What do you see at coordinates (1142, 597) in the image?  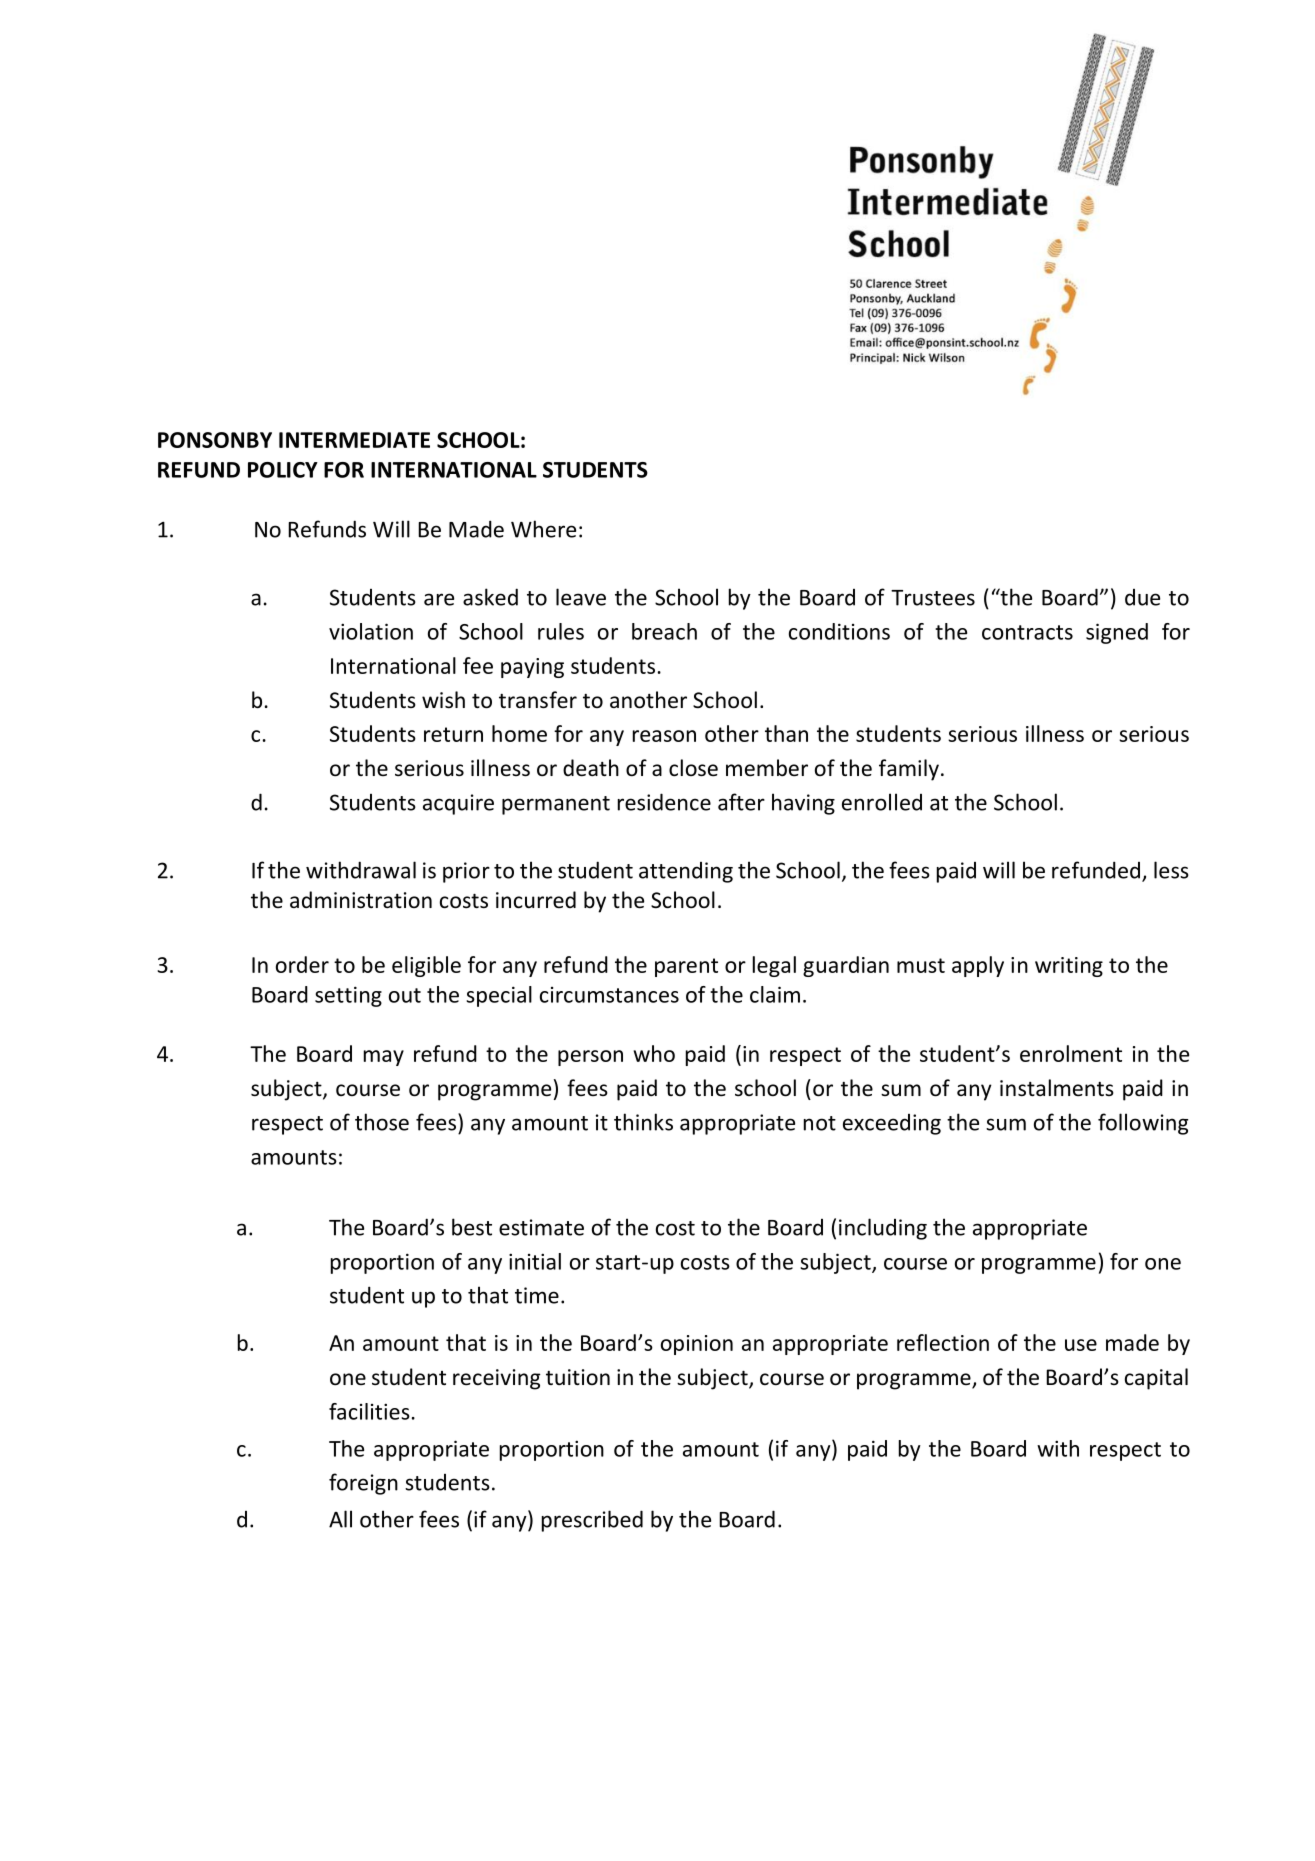 I see `due` at bounding box center [1142, 597].
